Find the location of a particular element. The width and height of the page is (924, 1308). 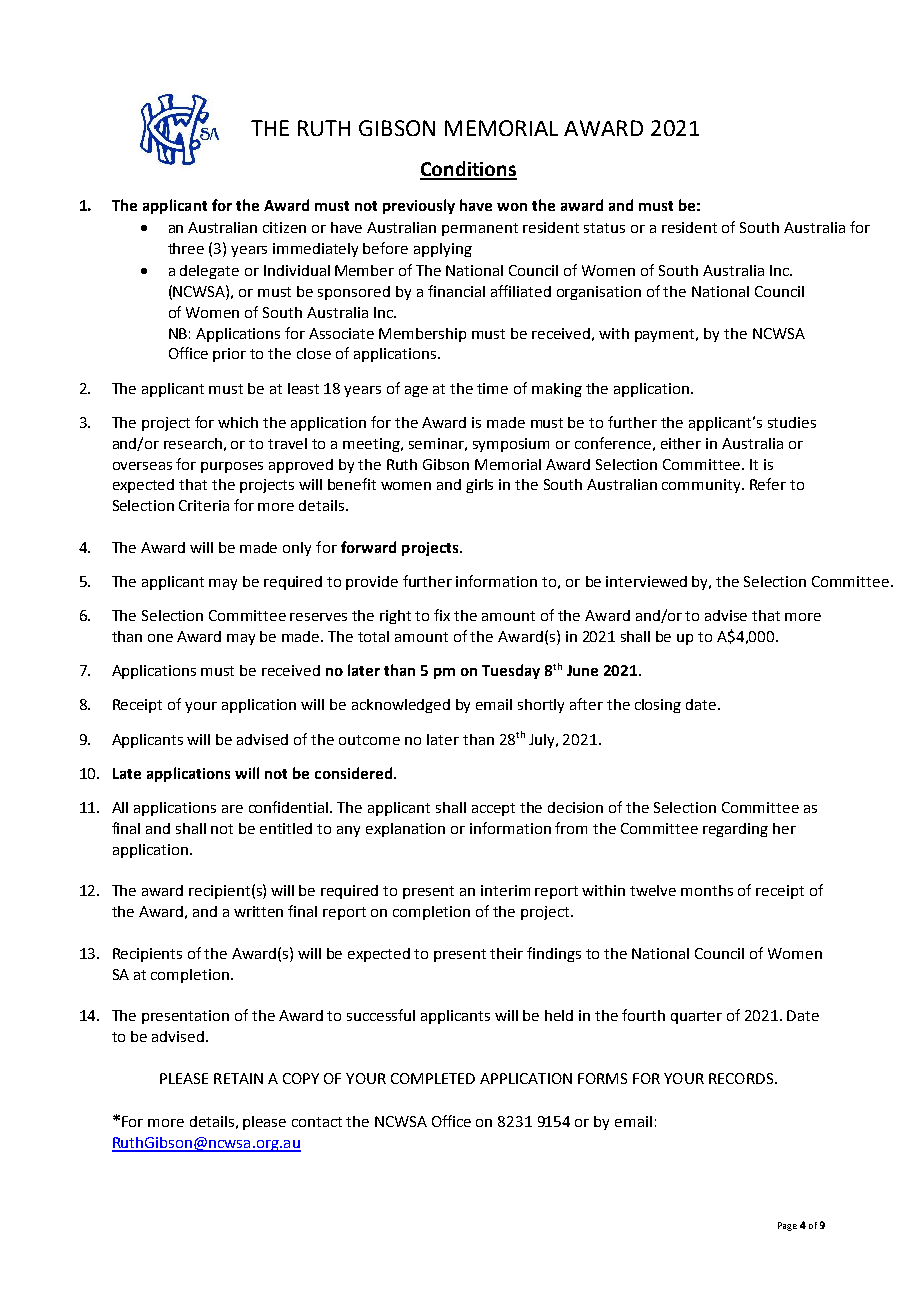

Page is located at coordinates (787, 1226).
